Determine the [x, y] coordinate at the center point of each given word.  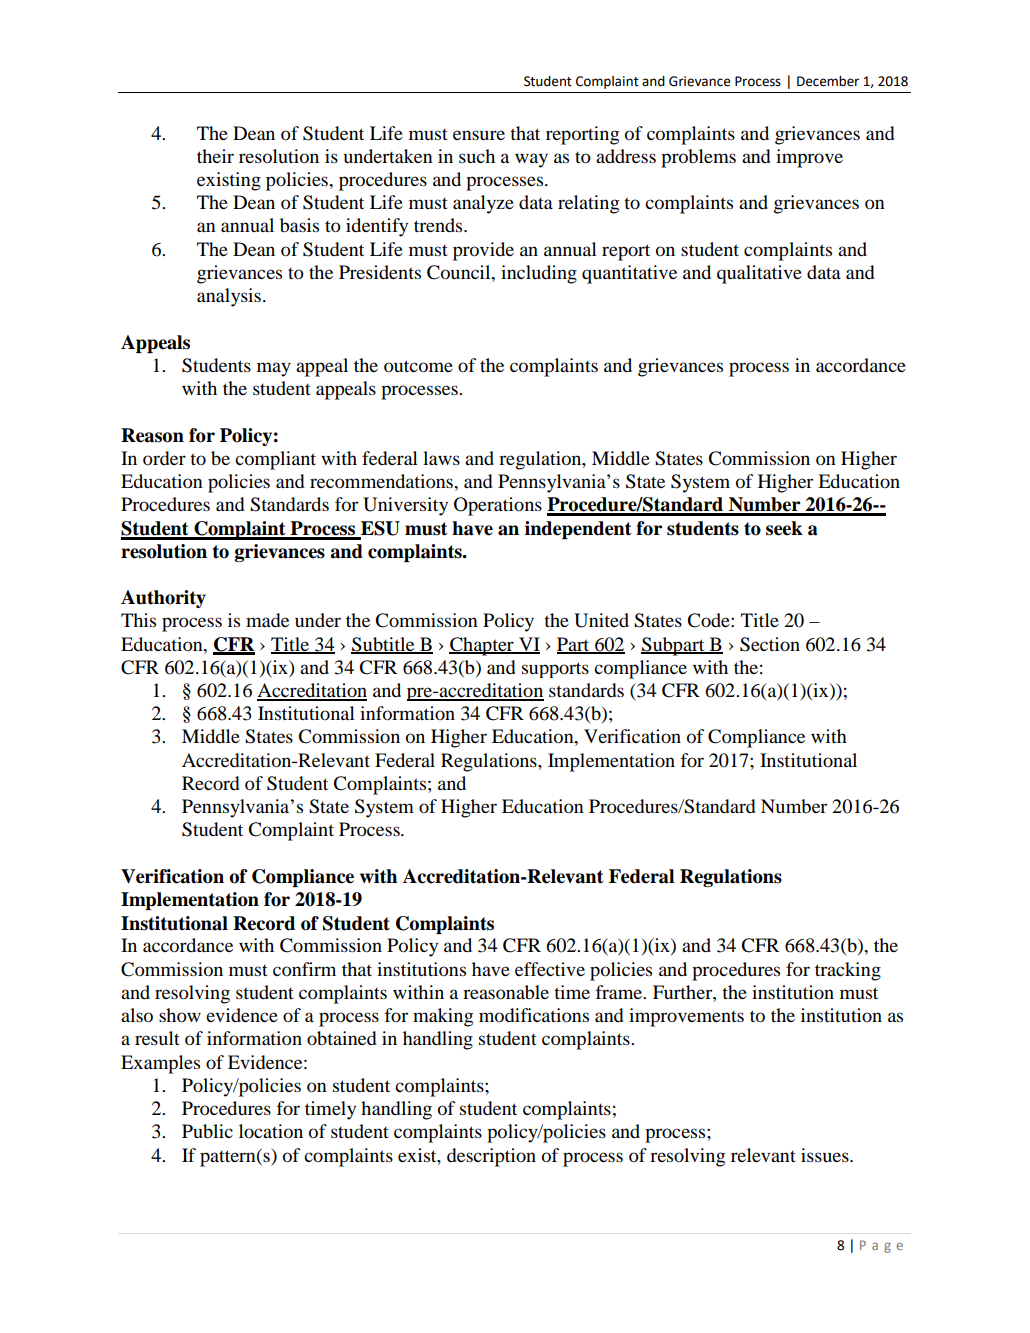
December [828, 81]
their [215, 156]
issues [826, 1155]
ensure [479, 135]
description [491, 1157]
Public [207, 1131]
